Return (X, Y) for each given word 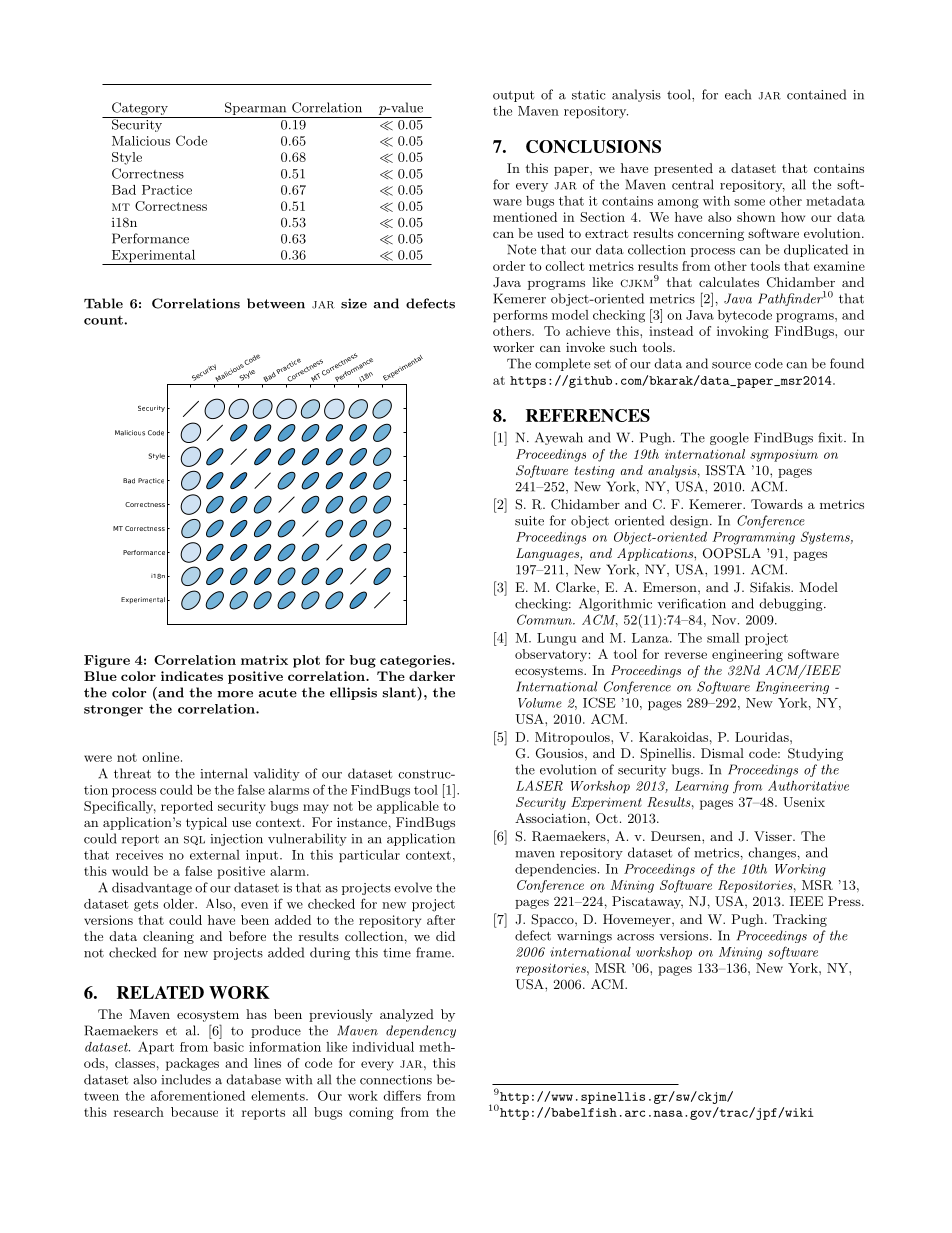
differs (402, 1095)
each (738, 94)
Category (140, 110)
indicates (192, 676)
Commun (545, 619)
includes (186, 1079)
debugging (792, 604)
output (514, 96)
